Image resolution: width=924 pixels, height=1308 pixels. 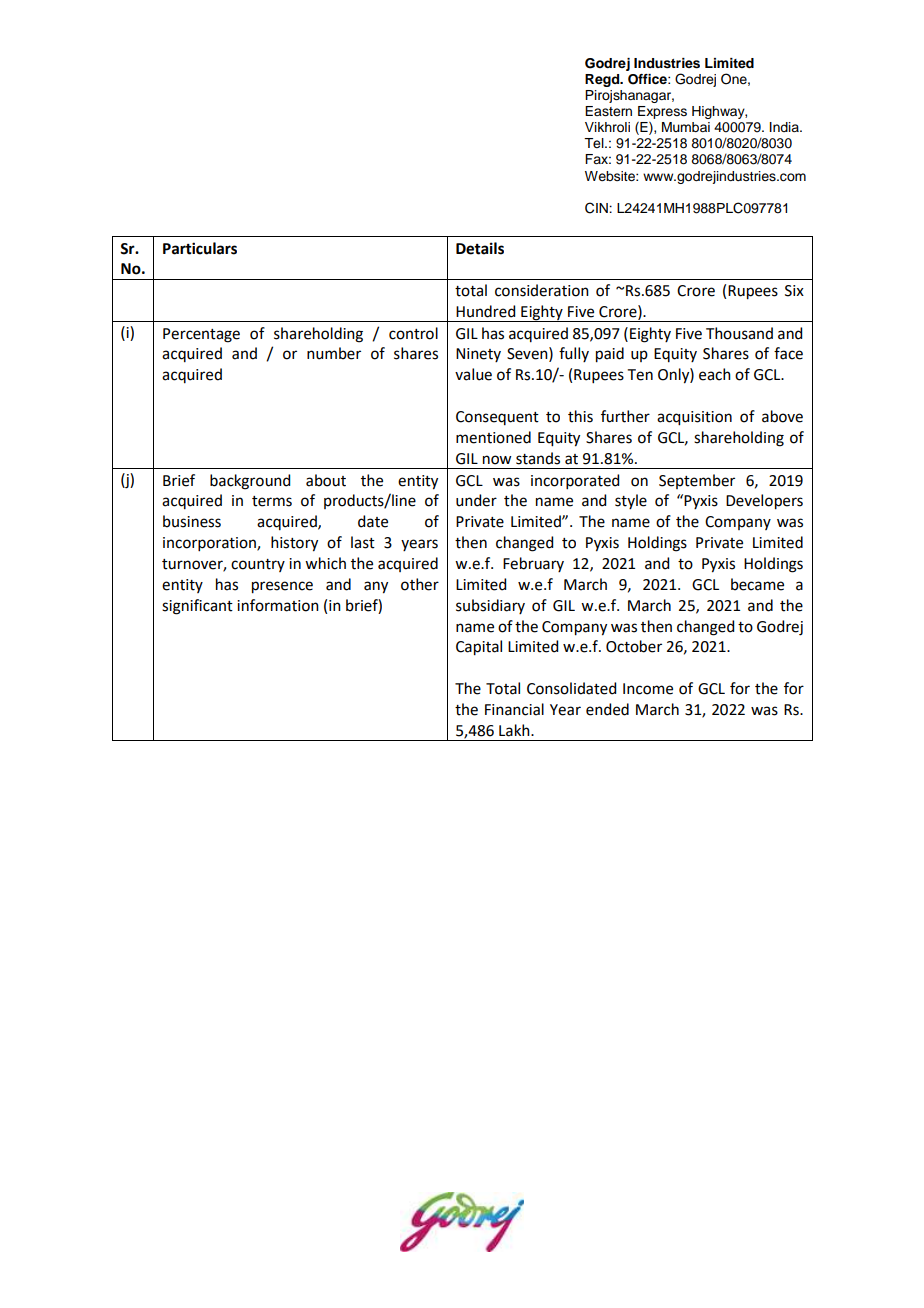 I want to click on Thousand, so click(x=739, y=333).
